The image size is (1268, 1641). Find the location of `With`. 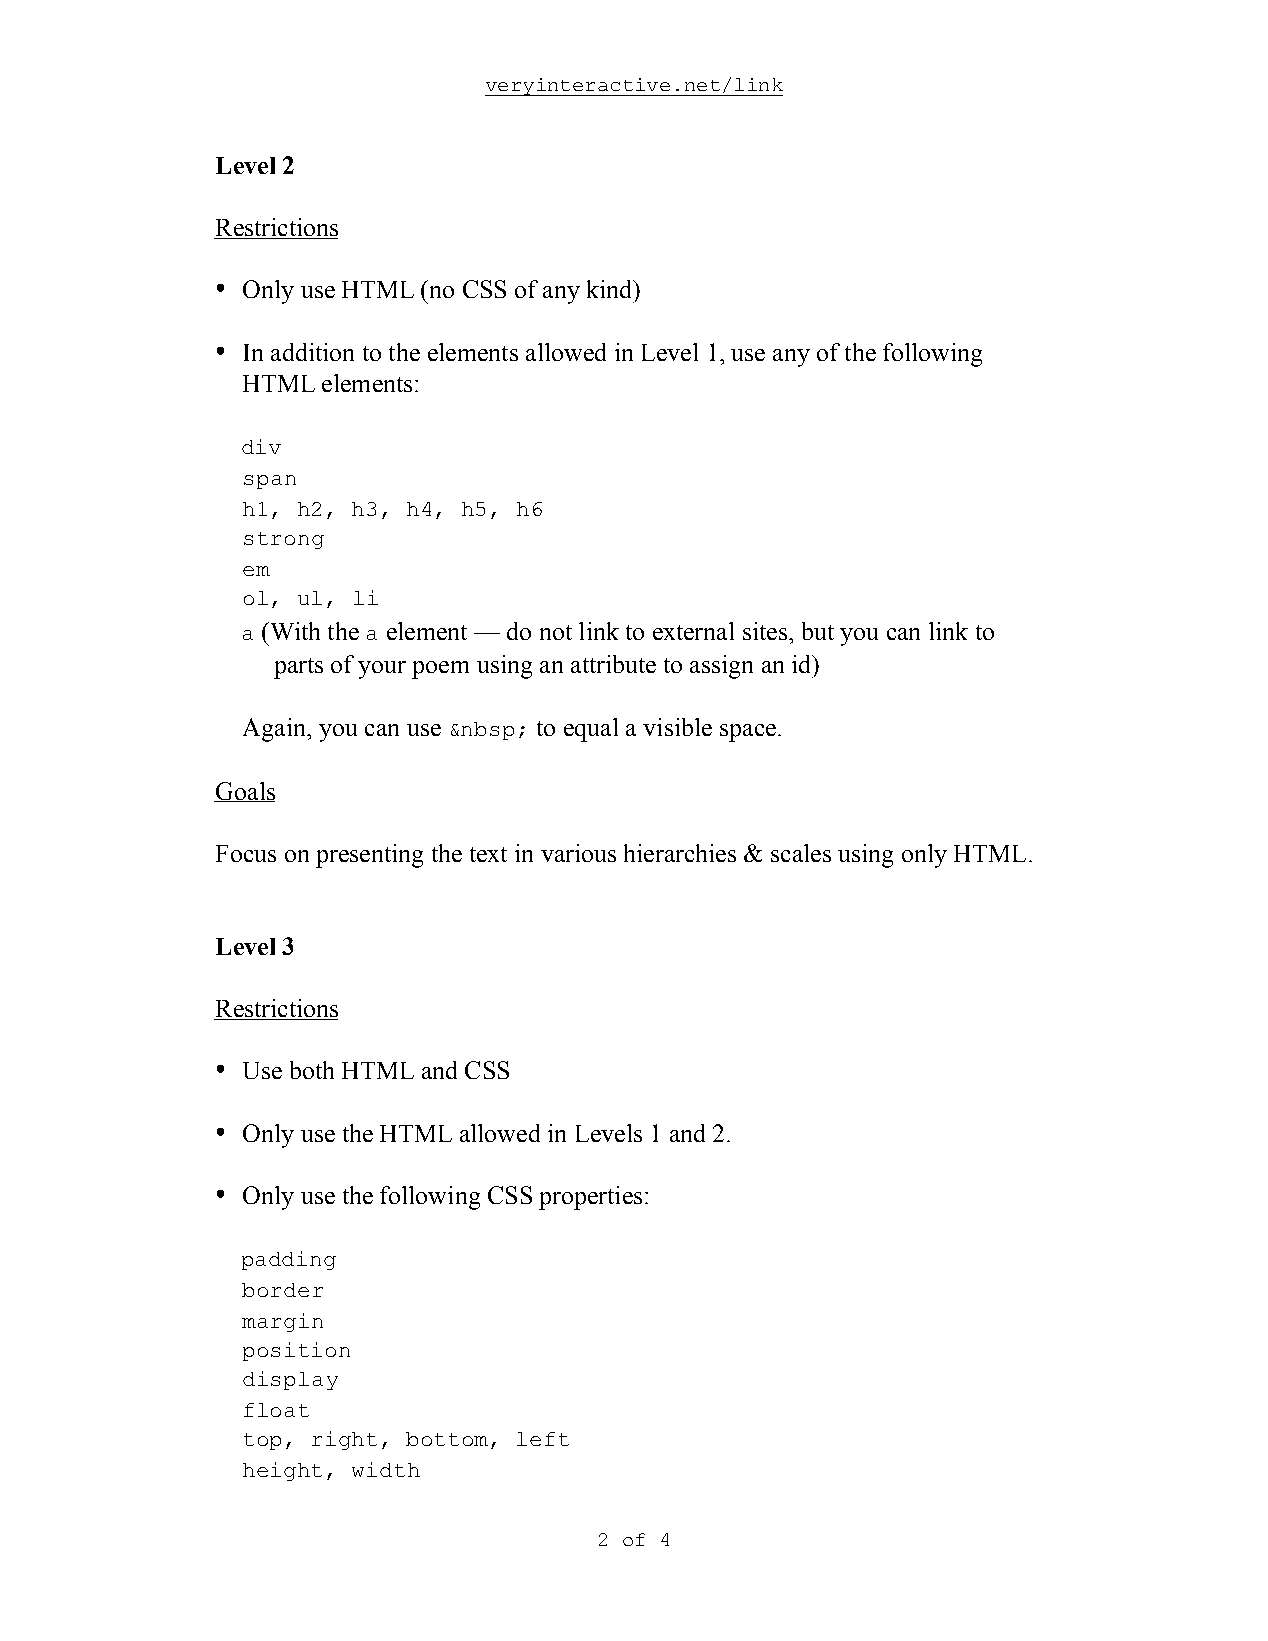

With is located at coordinates (294, 631).
